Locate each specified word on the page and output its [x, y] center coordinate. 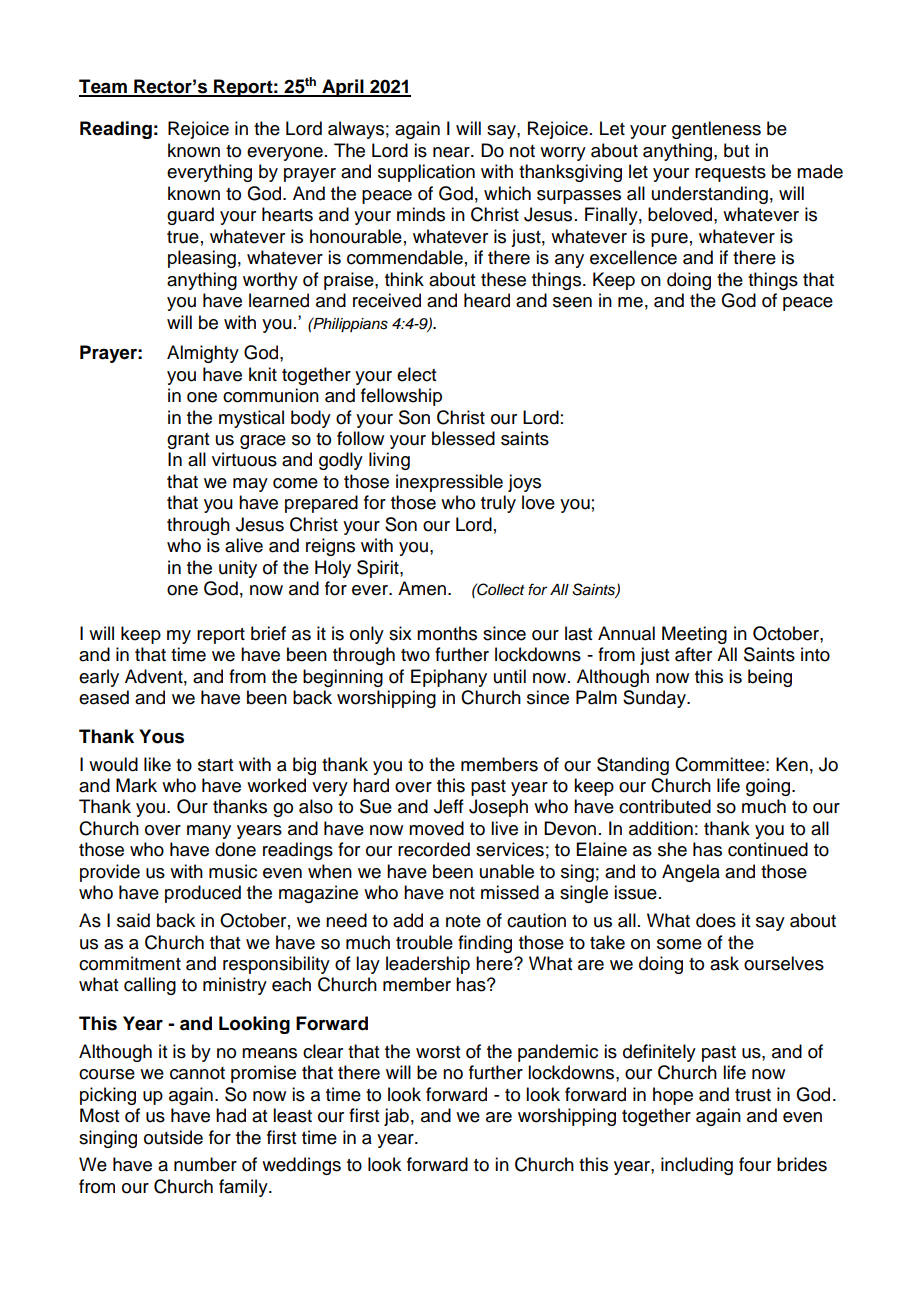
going [768, 787]
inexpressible [449, 483]
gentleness [716, 130]
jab [396, 1117]
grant [188, 441]
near [452, 152]
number [205, 1164]
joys [524, 483]
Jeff [449, 806]
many [209, 832]
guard [190, 216]
